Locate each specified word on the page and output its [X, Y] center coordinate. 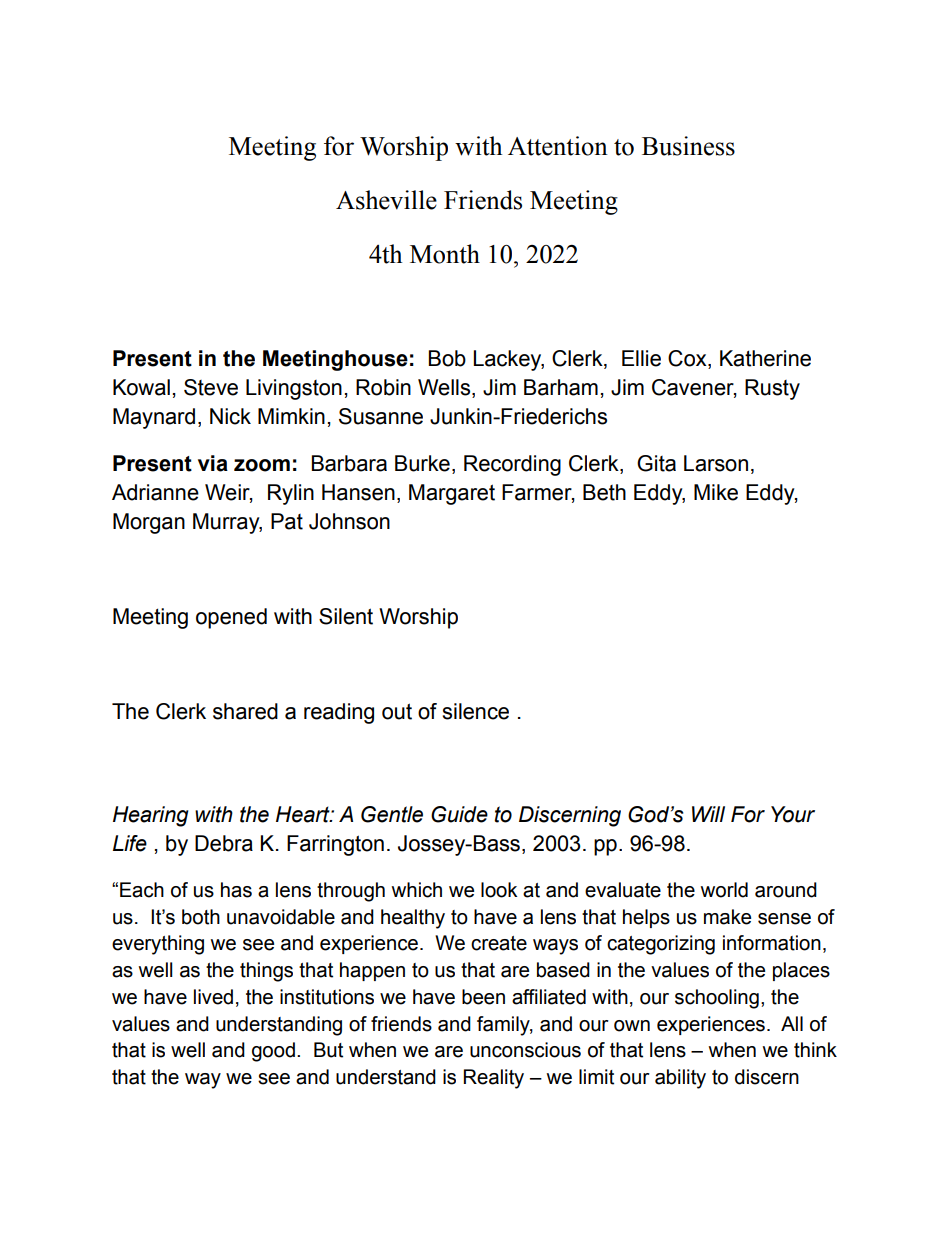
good [273, 1052]
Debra [224, 843]
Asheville [386, 200]
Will [708, 814]
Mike [716, 492]
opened [231, 618]
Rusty [772, 389]
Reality [494, 1079]
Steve [211, 387]
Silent [346, 616]
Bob [447, 358]
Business [688, 146]
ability [680, 1079]
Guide [459, 814]
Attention [558, 146]
